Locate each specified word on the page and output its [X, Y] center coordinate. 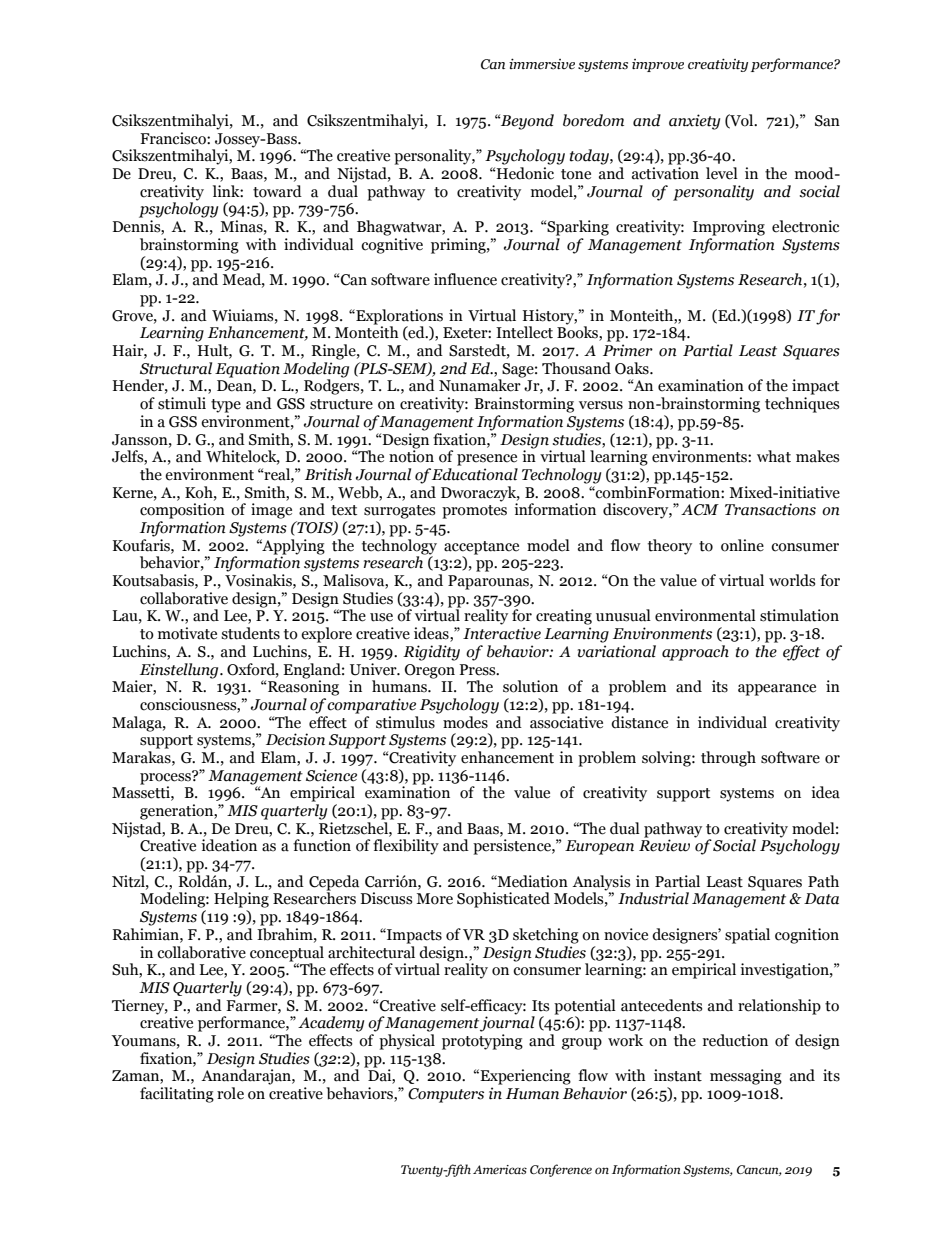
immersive [542, 64]
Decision [295, 739]
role [230, 1093]
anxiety [694, 122]
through [728, 759]
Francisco [174, 138]
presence [487, 460]
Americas [500, 1170]
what [774, 456]
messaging [746, 1077]
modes [465, 721]
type [226, 406]
